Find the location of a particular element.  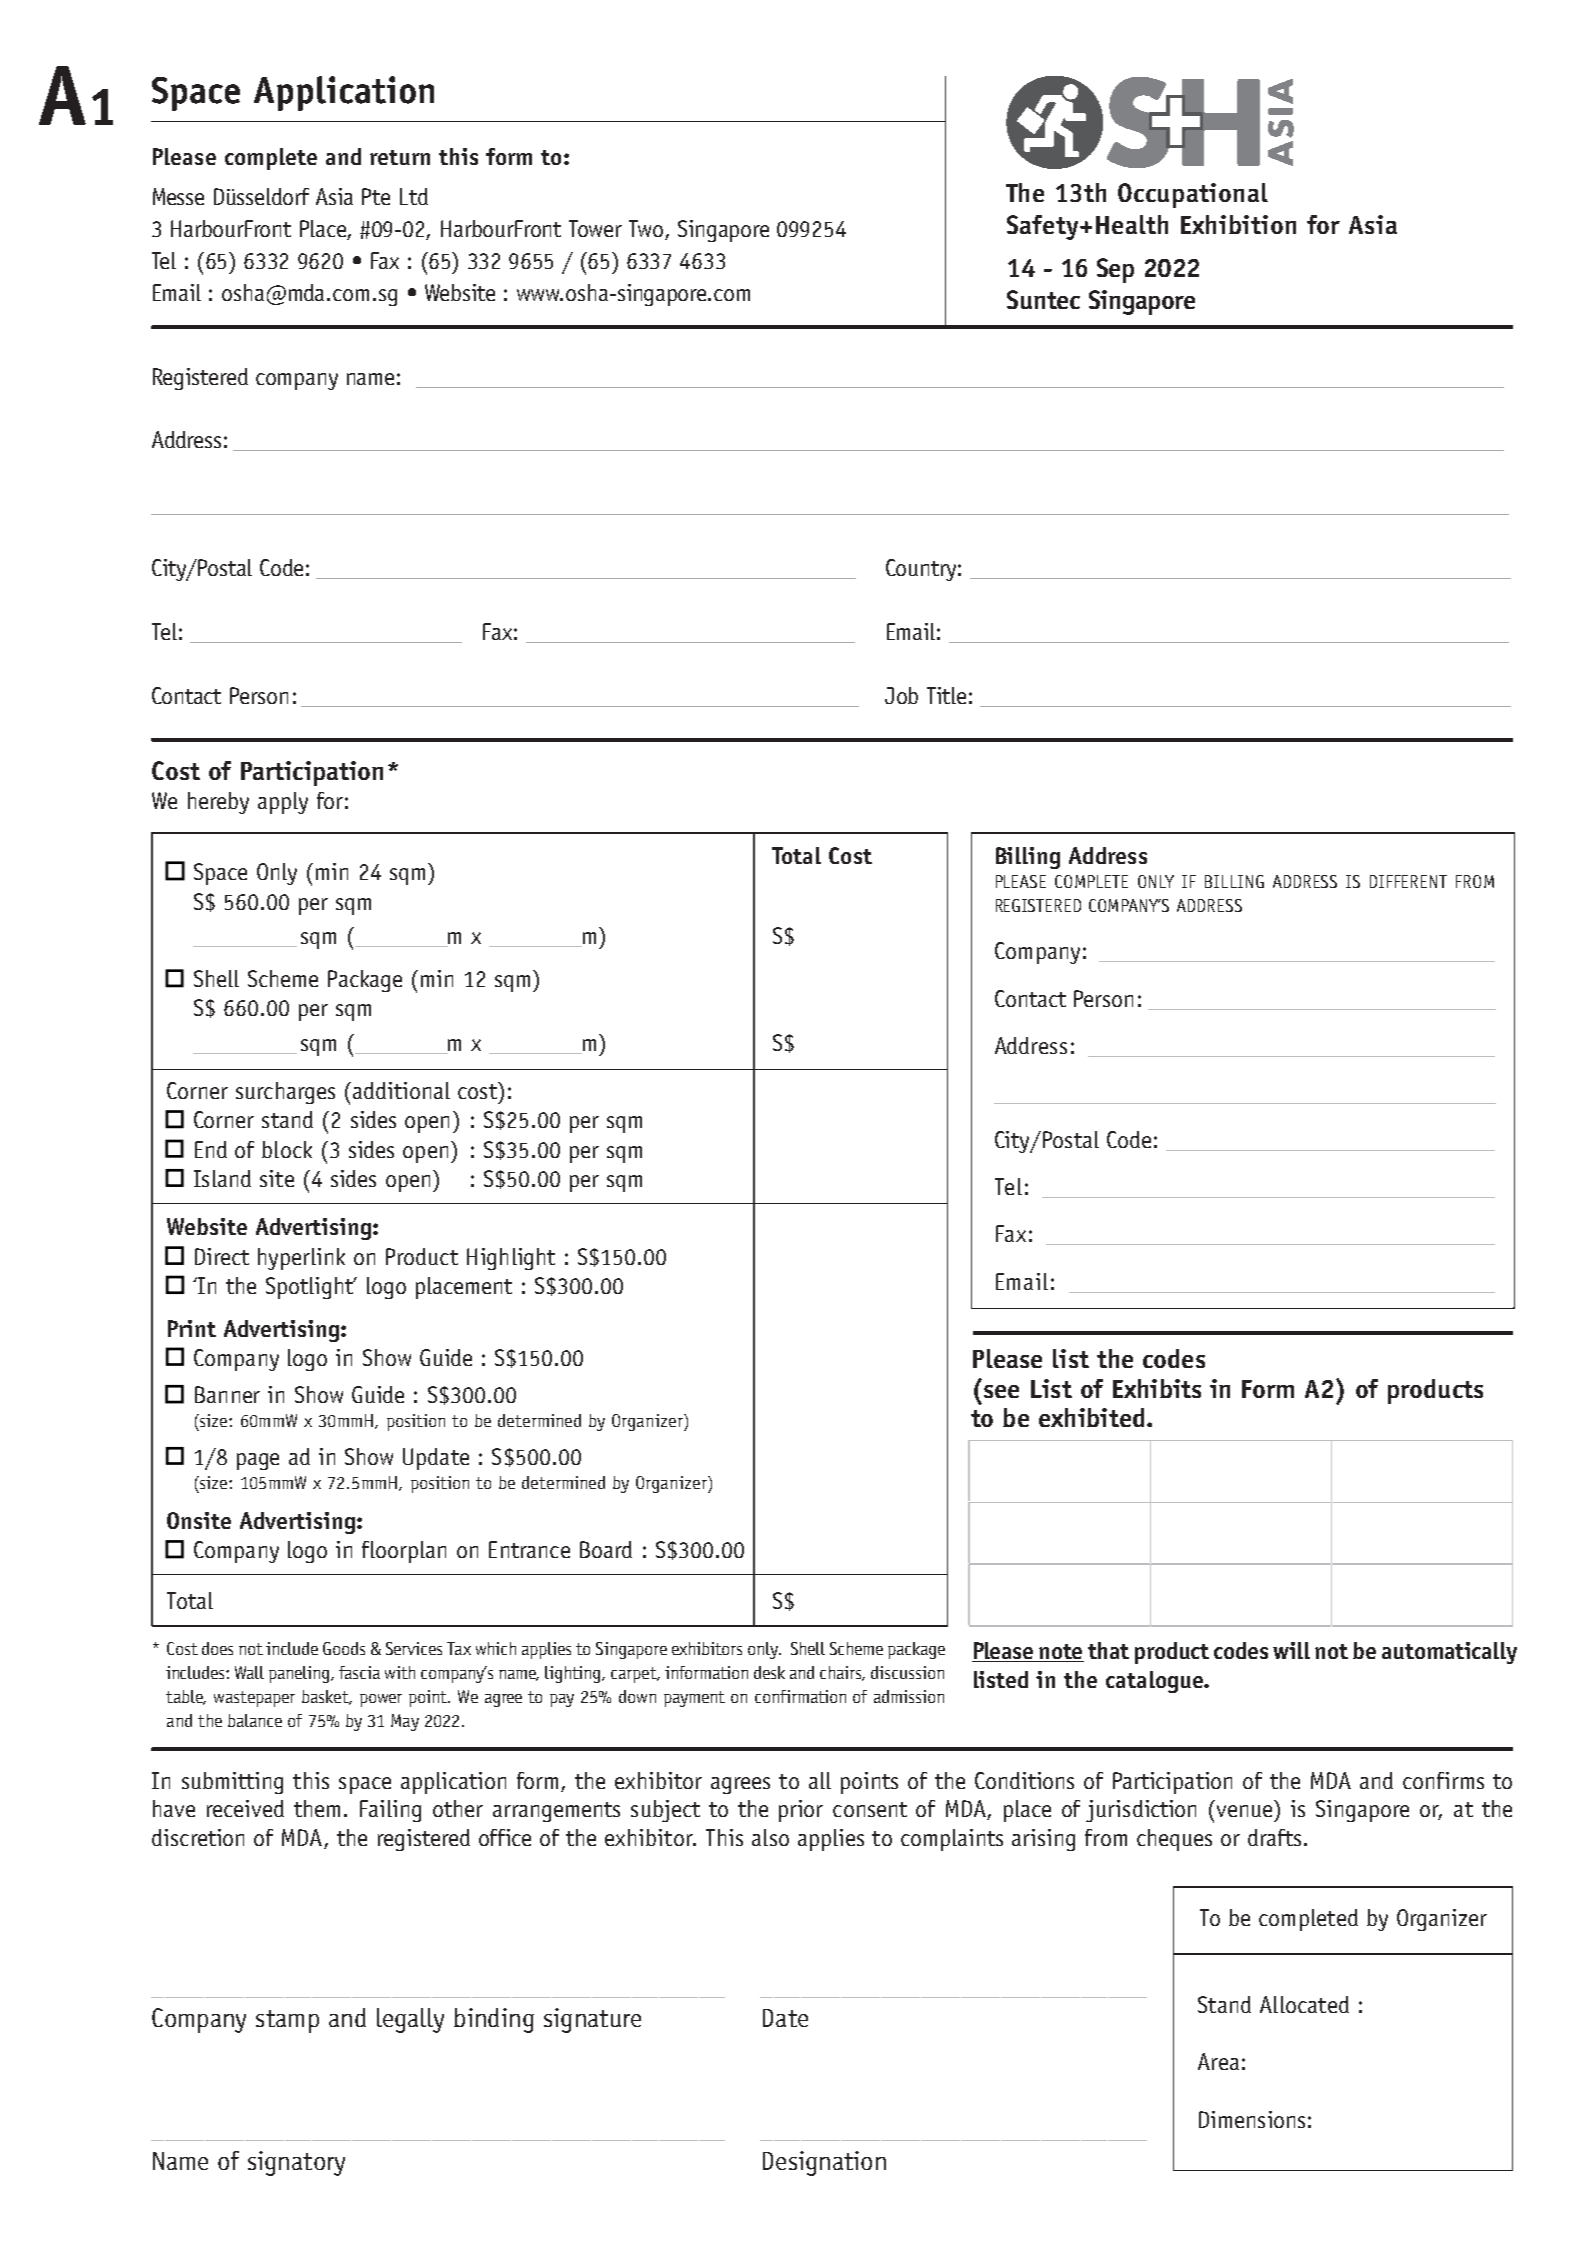

Dimensions is located at coordinates (1252, 2119).
